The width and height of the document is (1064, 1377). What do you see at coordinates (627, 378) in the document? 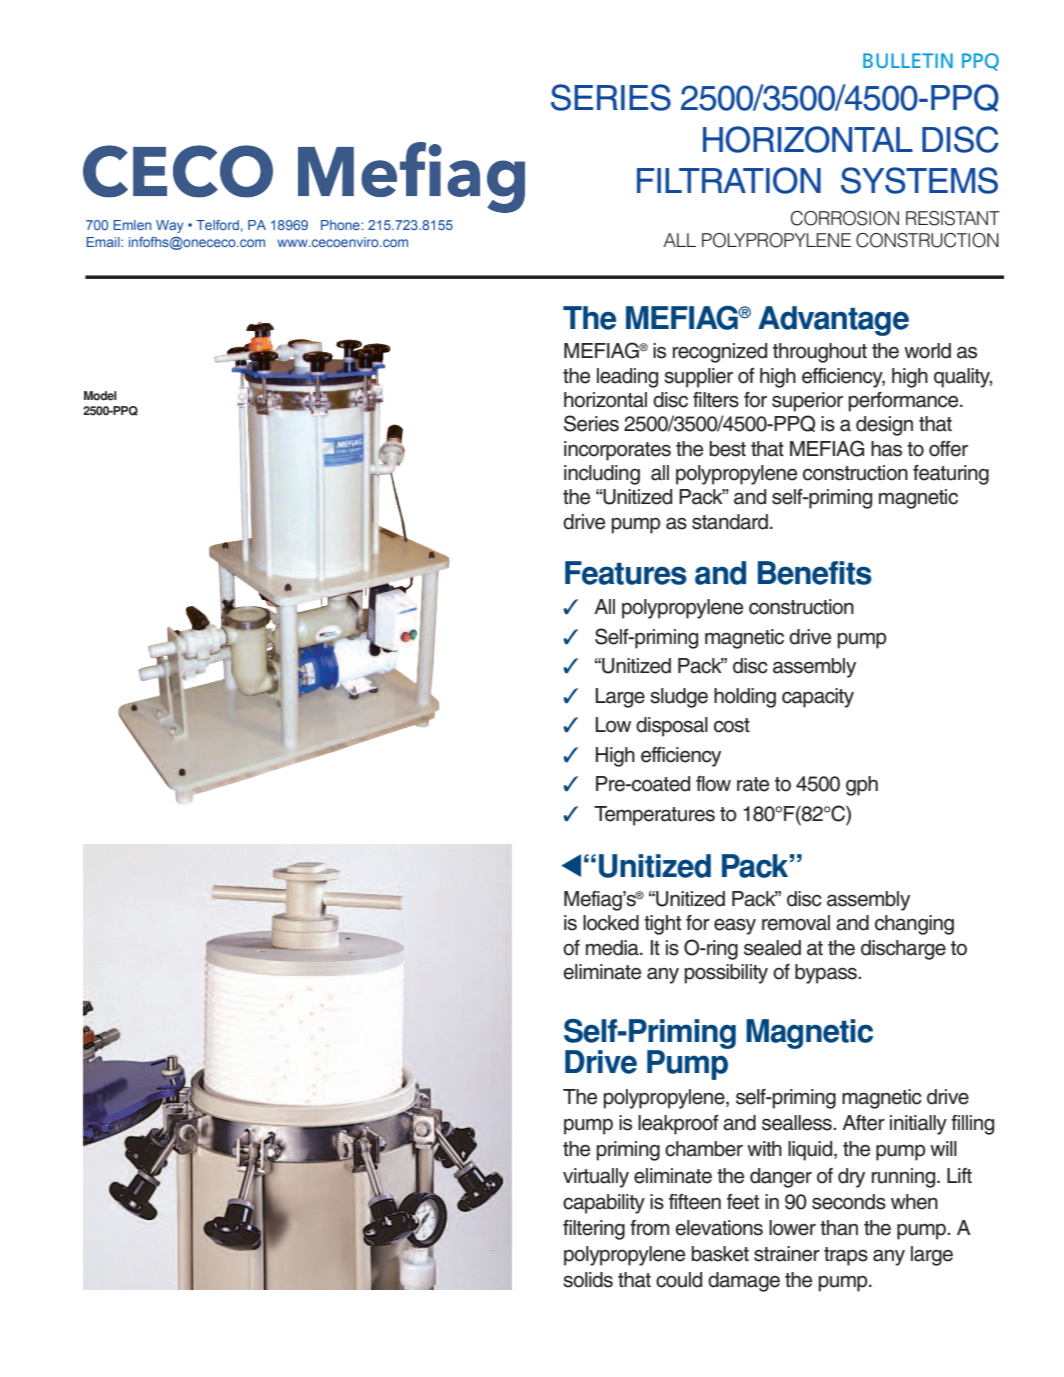
I see `leading` at bounding box center [627, 378].
